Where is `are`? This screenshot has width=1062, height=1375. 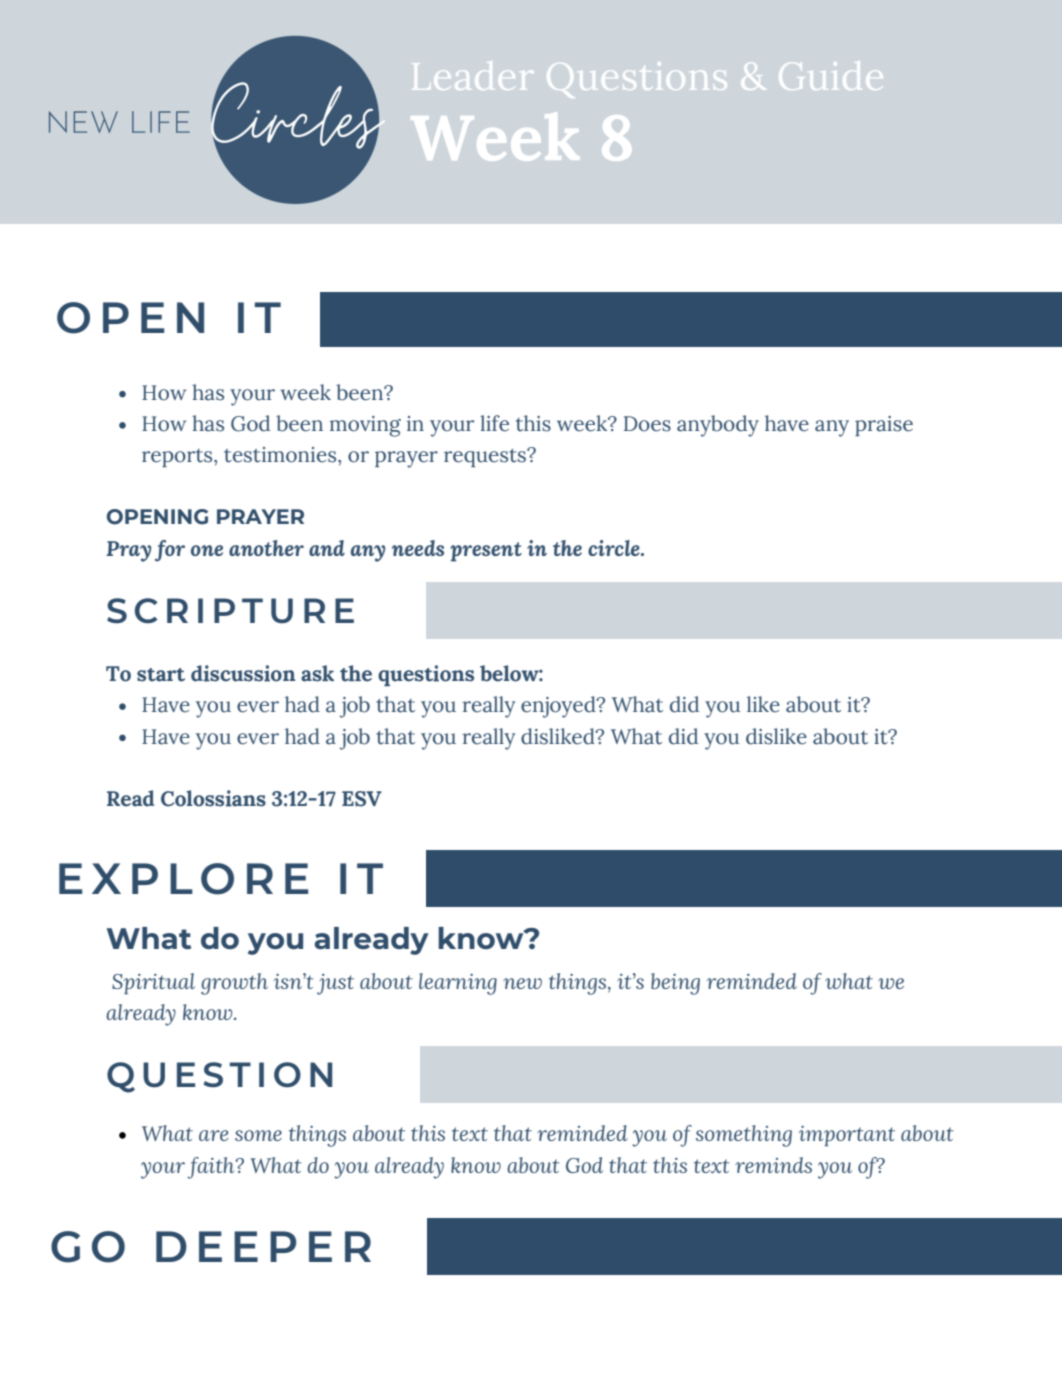
are is located at coordinates (214, 1135).
